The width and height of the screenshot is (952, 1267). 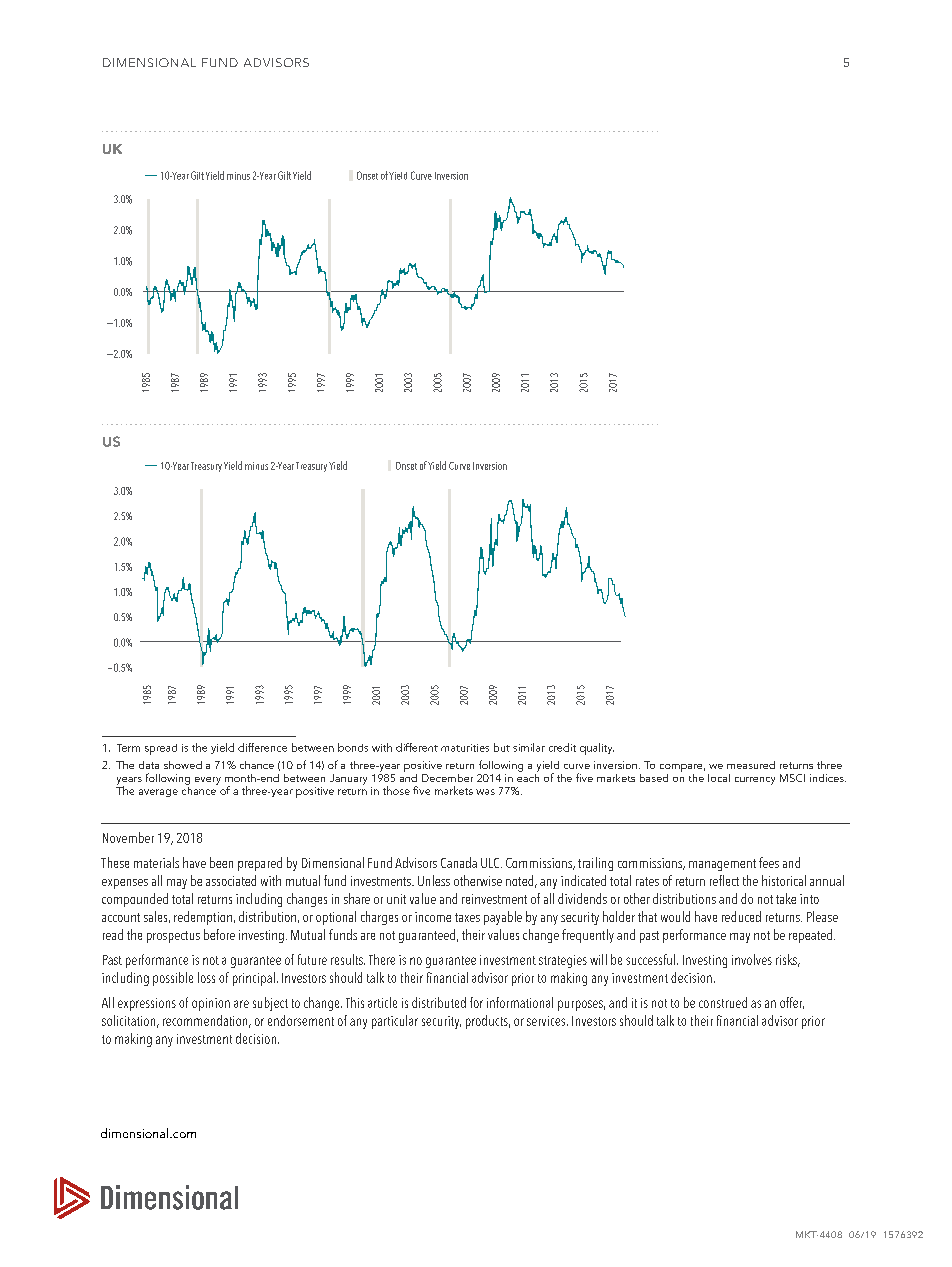 I want to click on November, so click(x=128, y=837).
